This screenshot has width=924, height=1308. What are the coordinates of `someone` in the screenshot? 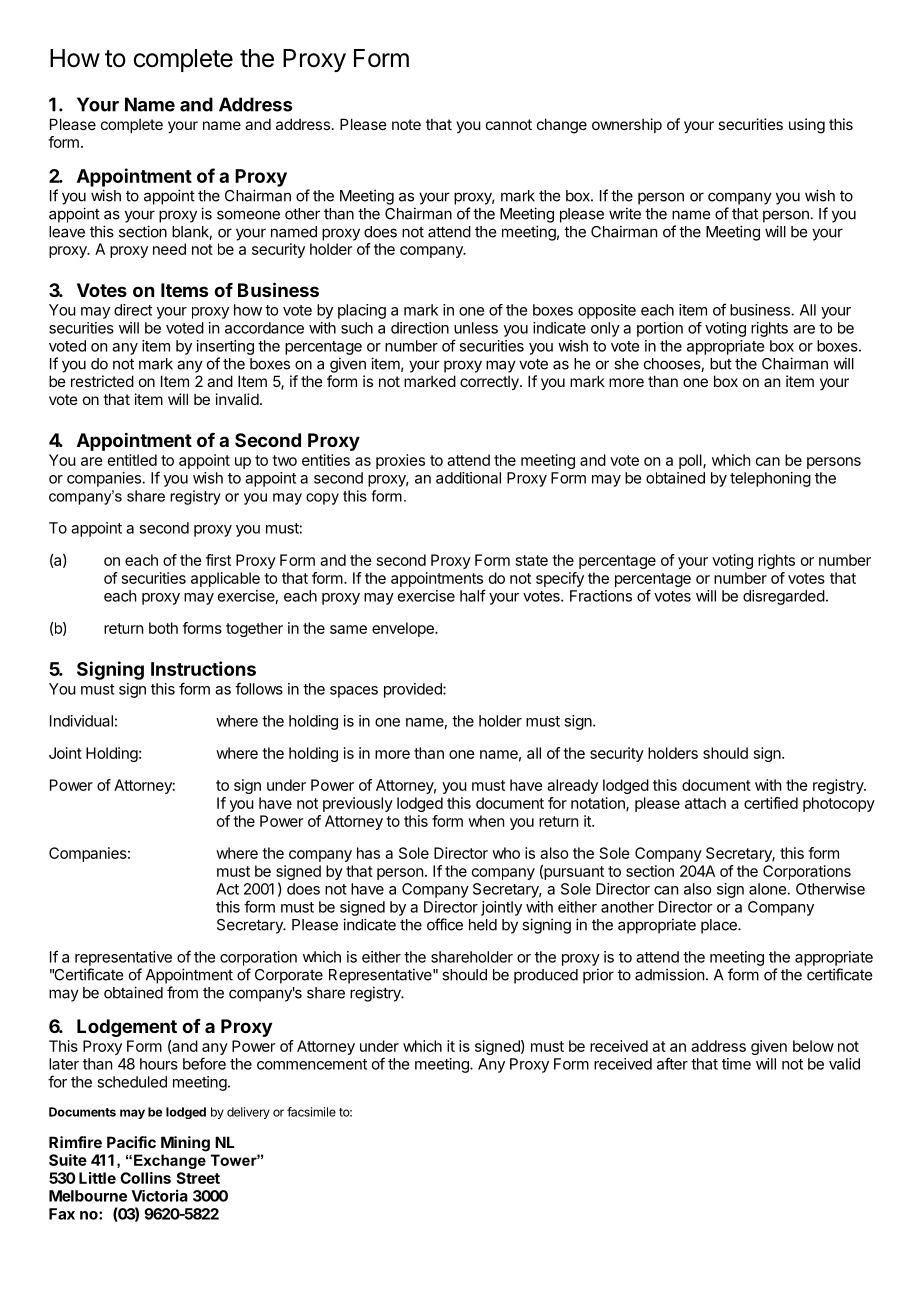 It's located at (248, 215).
